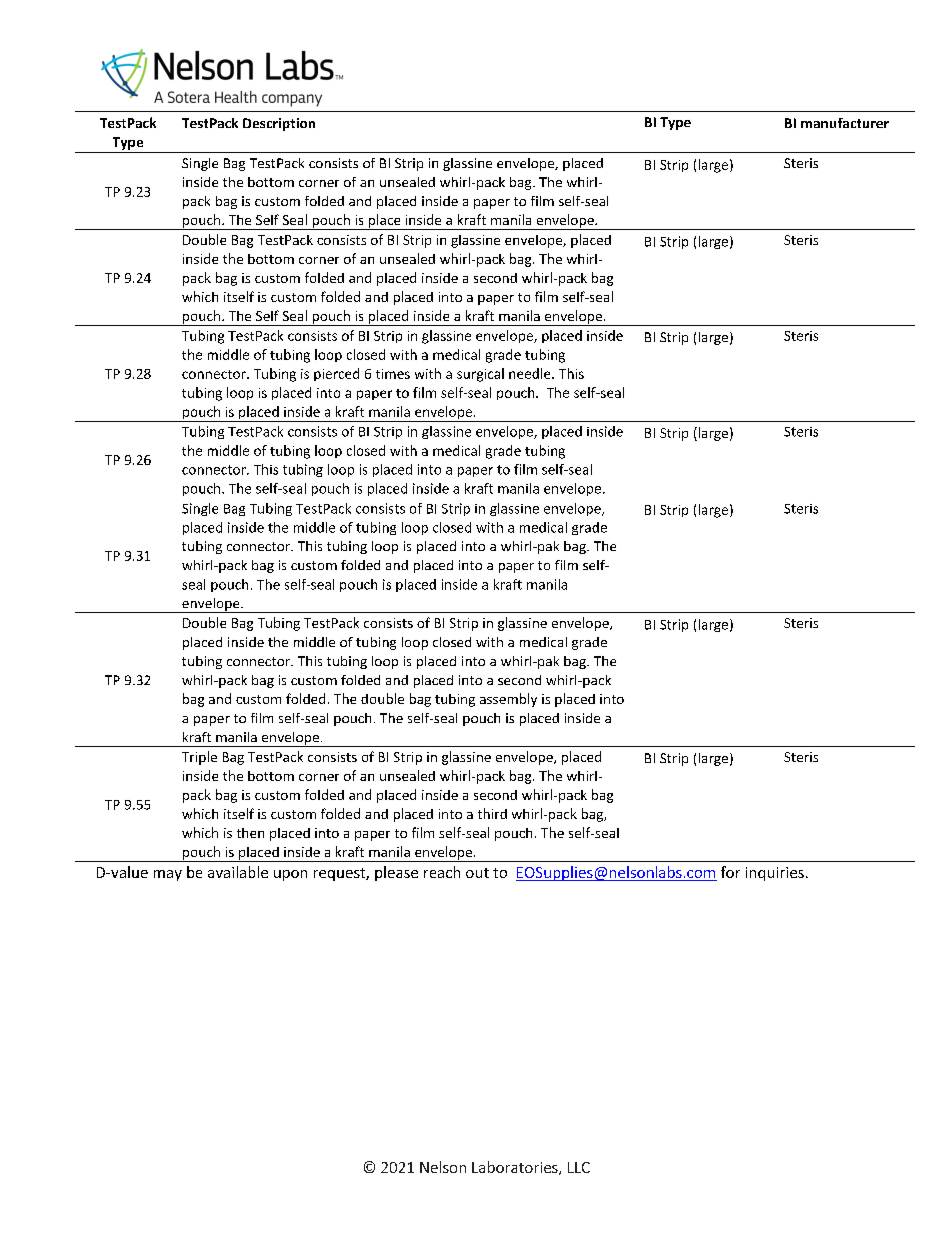  Describe the element at coordinates (516, 1168) in the screenshot. I see `Laboratories` at that location.
